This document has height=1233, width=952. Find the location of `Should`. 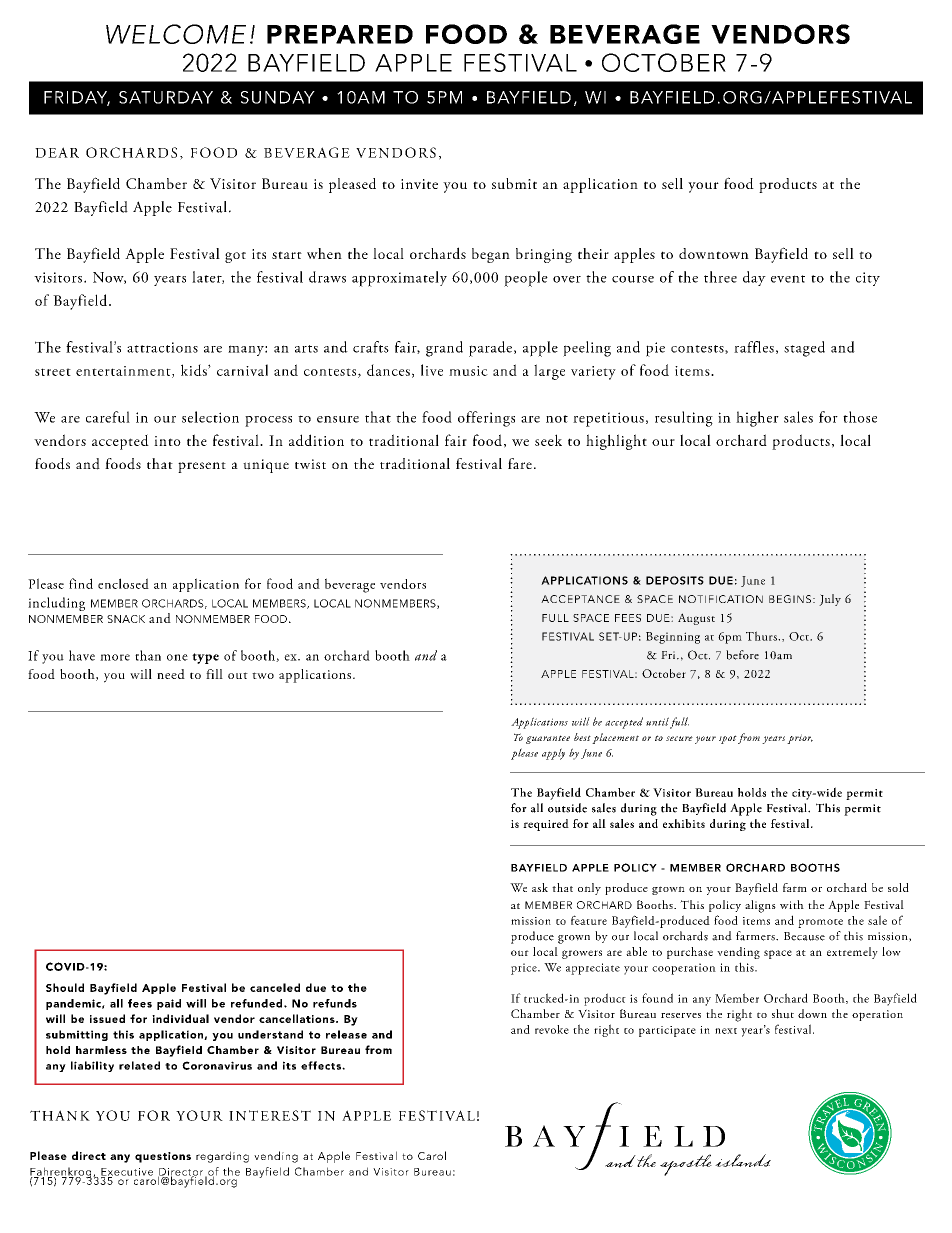

Should is located at coordinates (65, 987).
